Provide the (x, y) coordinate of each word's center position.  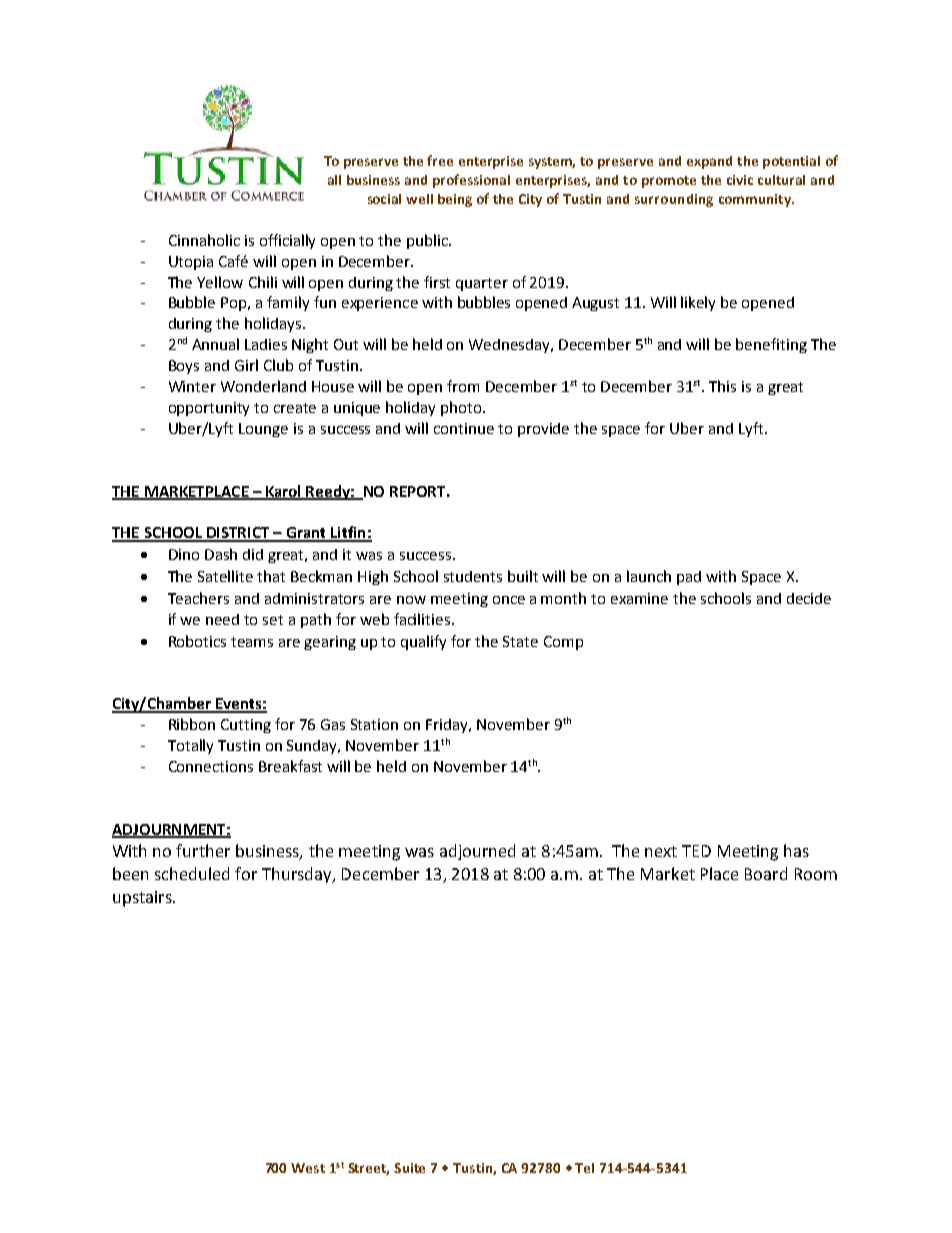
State (520, 641)
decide (809, 598)
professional (471, 181)
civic (740, 180)
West (308, 1168)
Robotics (197, 641)
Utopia (191, 263)
